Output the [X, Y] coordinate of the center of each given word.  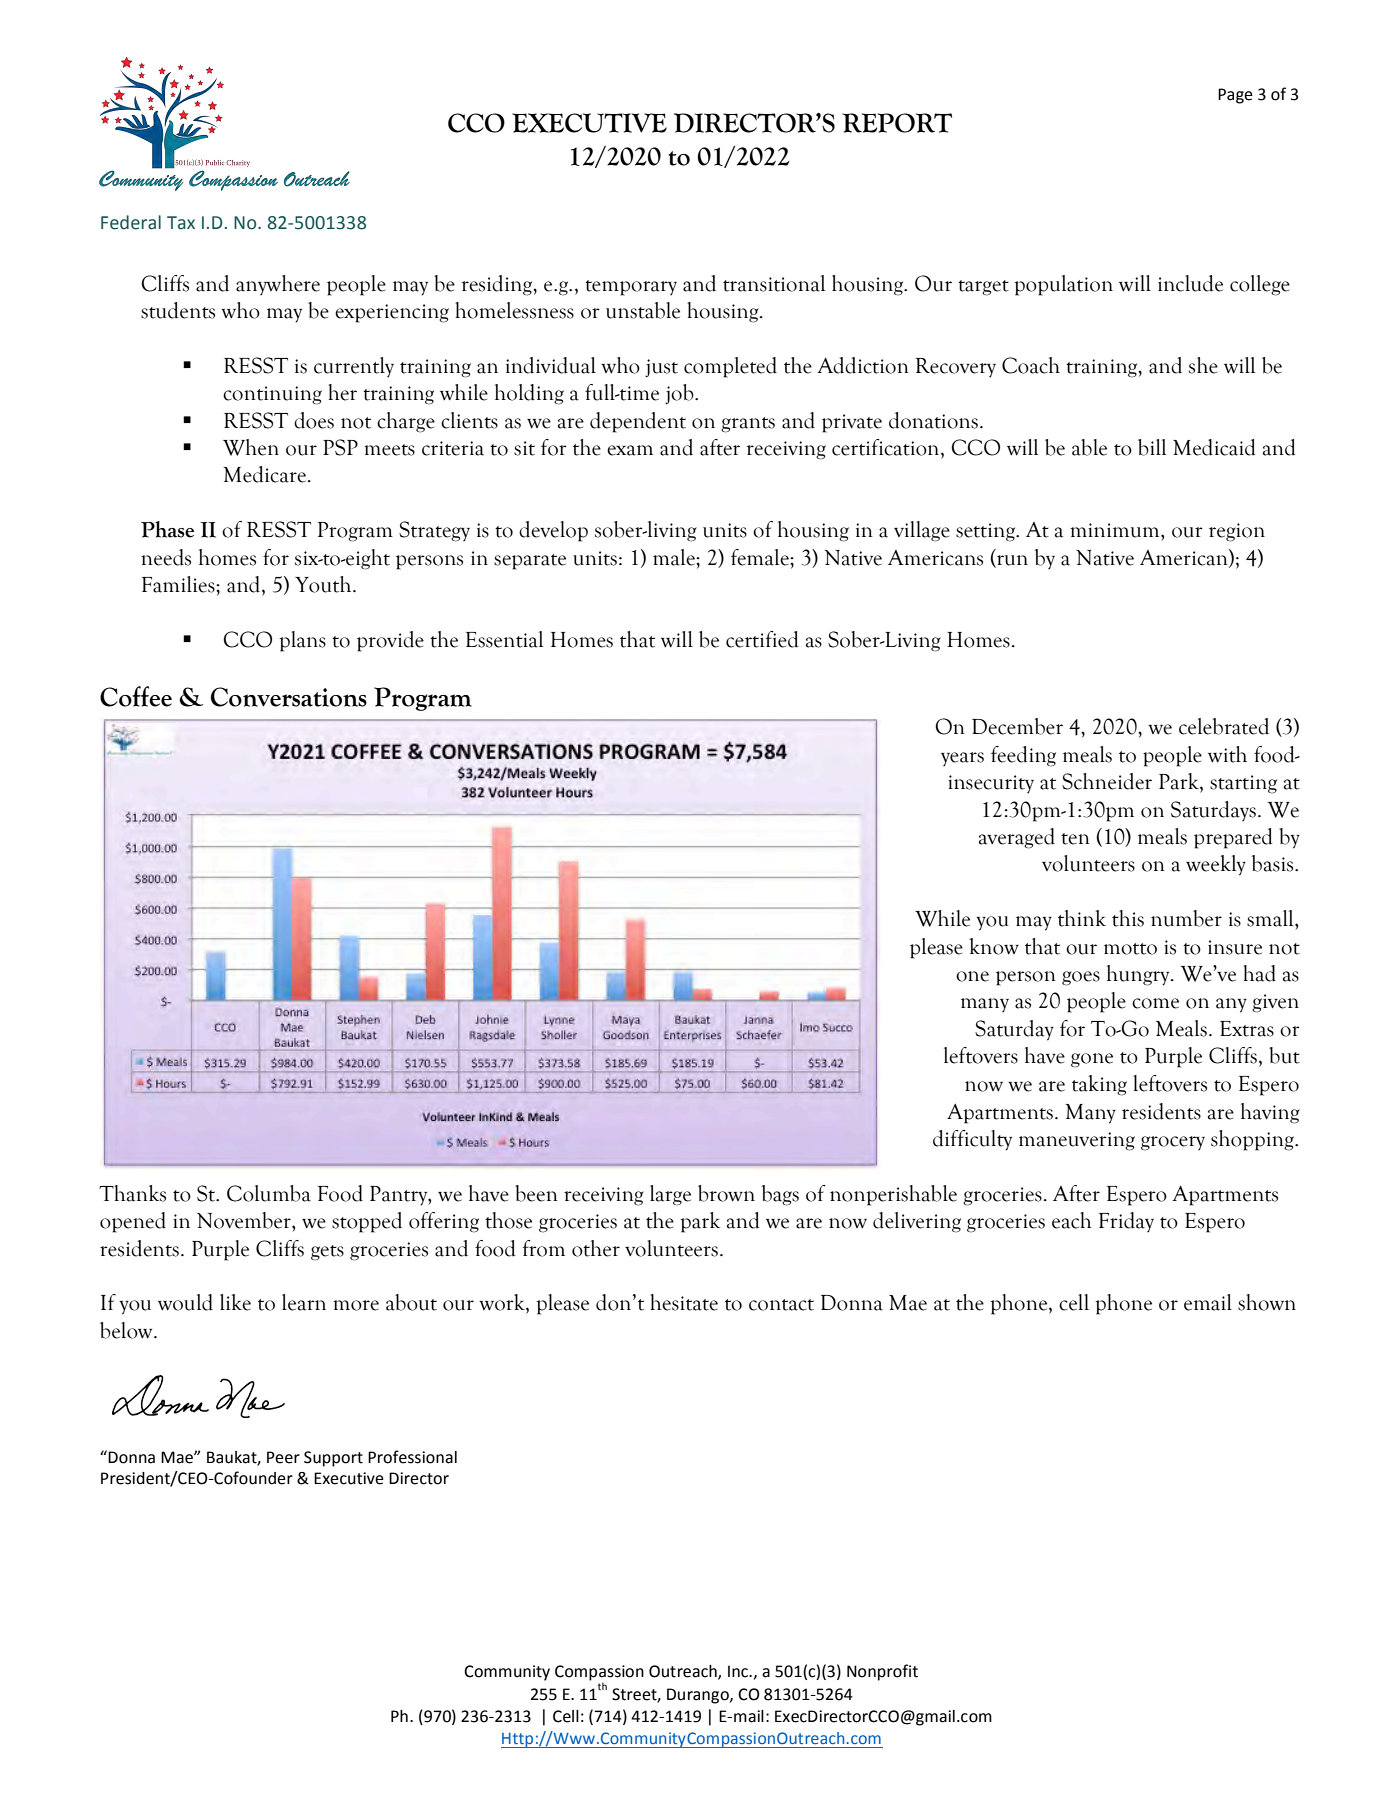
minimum [1116, 530]
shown [1267, 1302]
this [1128, 918]
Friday [1126, 1222]
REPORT [897, 123]
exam [630, 450]
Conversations [289, 697]
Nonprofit [882, 1672]
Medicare [264, 474]
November [245, 1220]
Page [1235, 96]
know [994, 946]
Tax [181, 223]
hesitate [684, 1302]
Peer [283, 1457]
